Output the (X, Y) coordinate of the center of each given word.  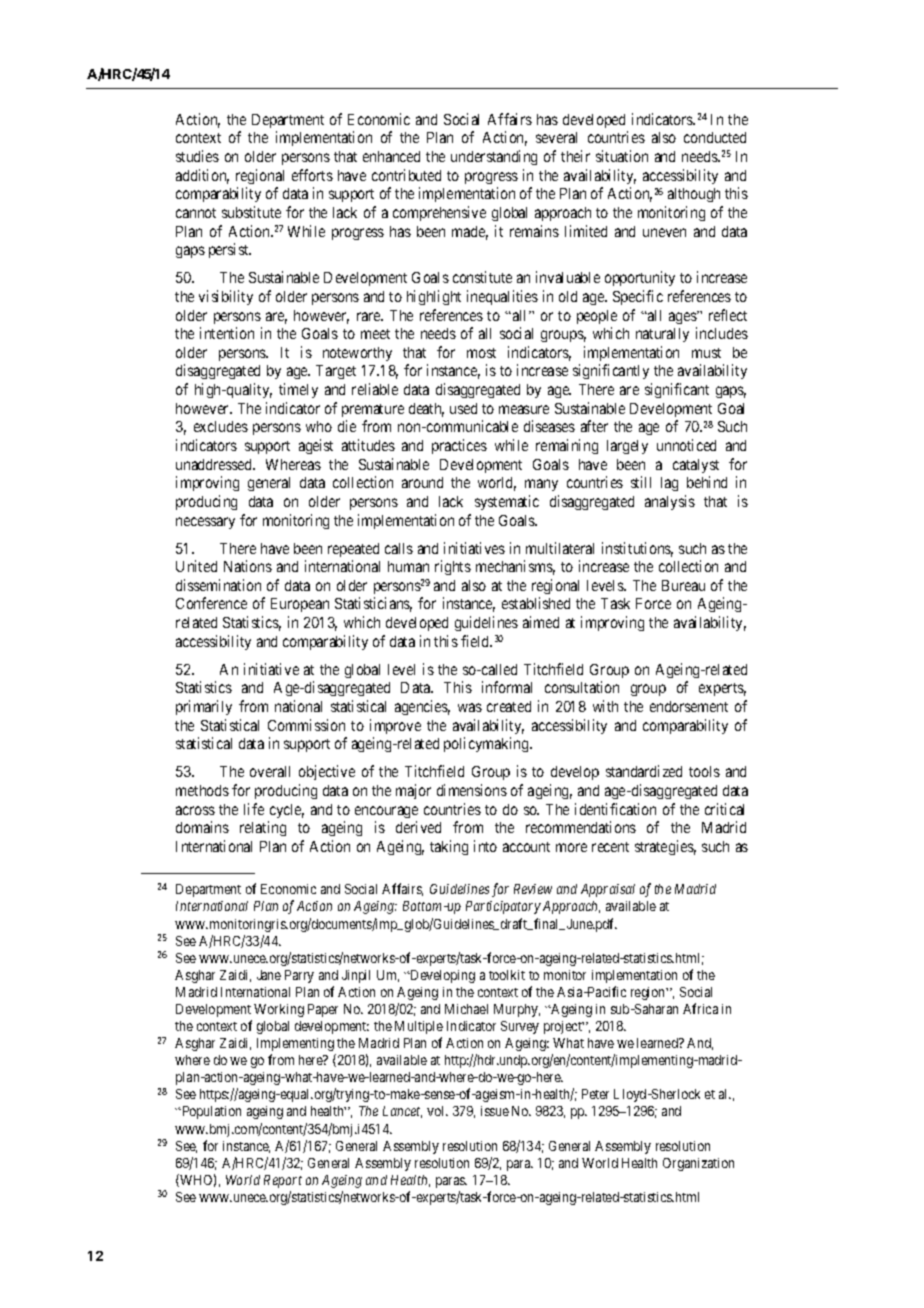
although (694, 195)
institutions (637, 549)
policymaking (487, 744)
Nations (248, 566)
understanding (494, 157)
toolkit (507, 975)
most (481, 353)
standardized (644, 771)
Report (283, 1181)
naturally (662, 335)
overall (270, 771)
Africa (700, 1008)
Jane (269, 975)
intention (227, 333)
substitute (251, 212)
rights (453, 567)
